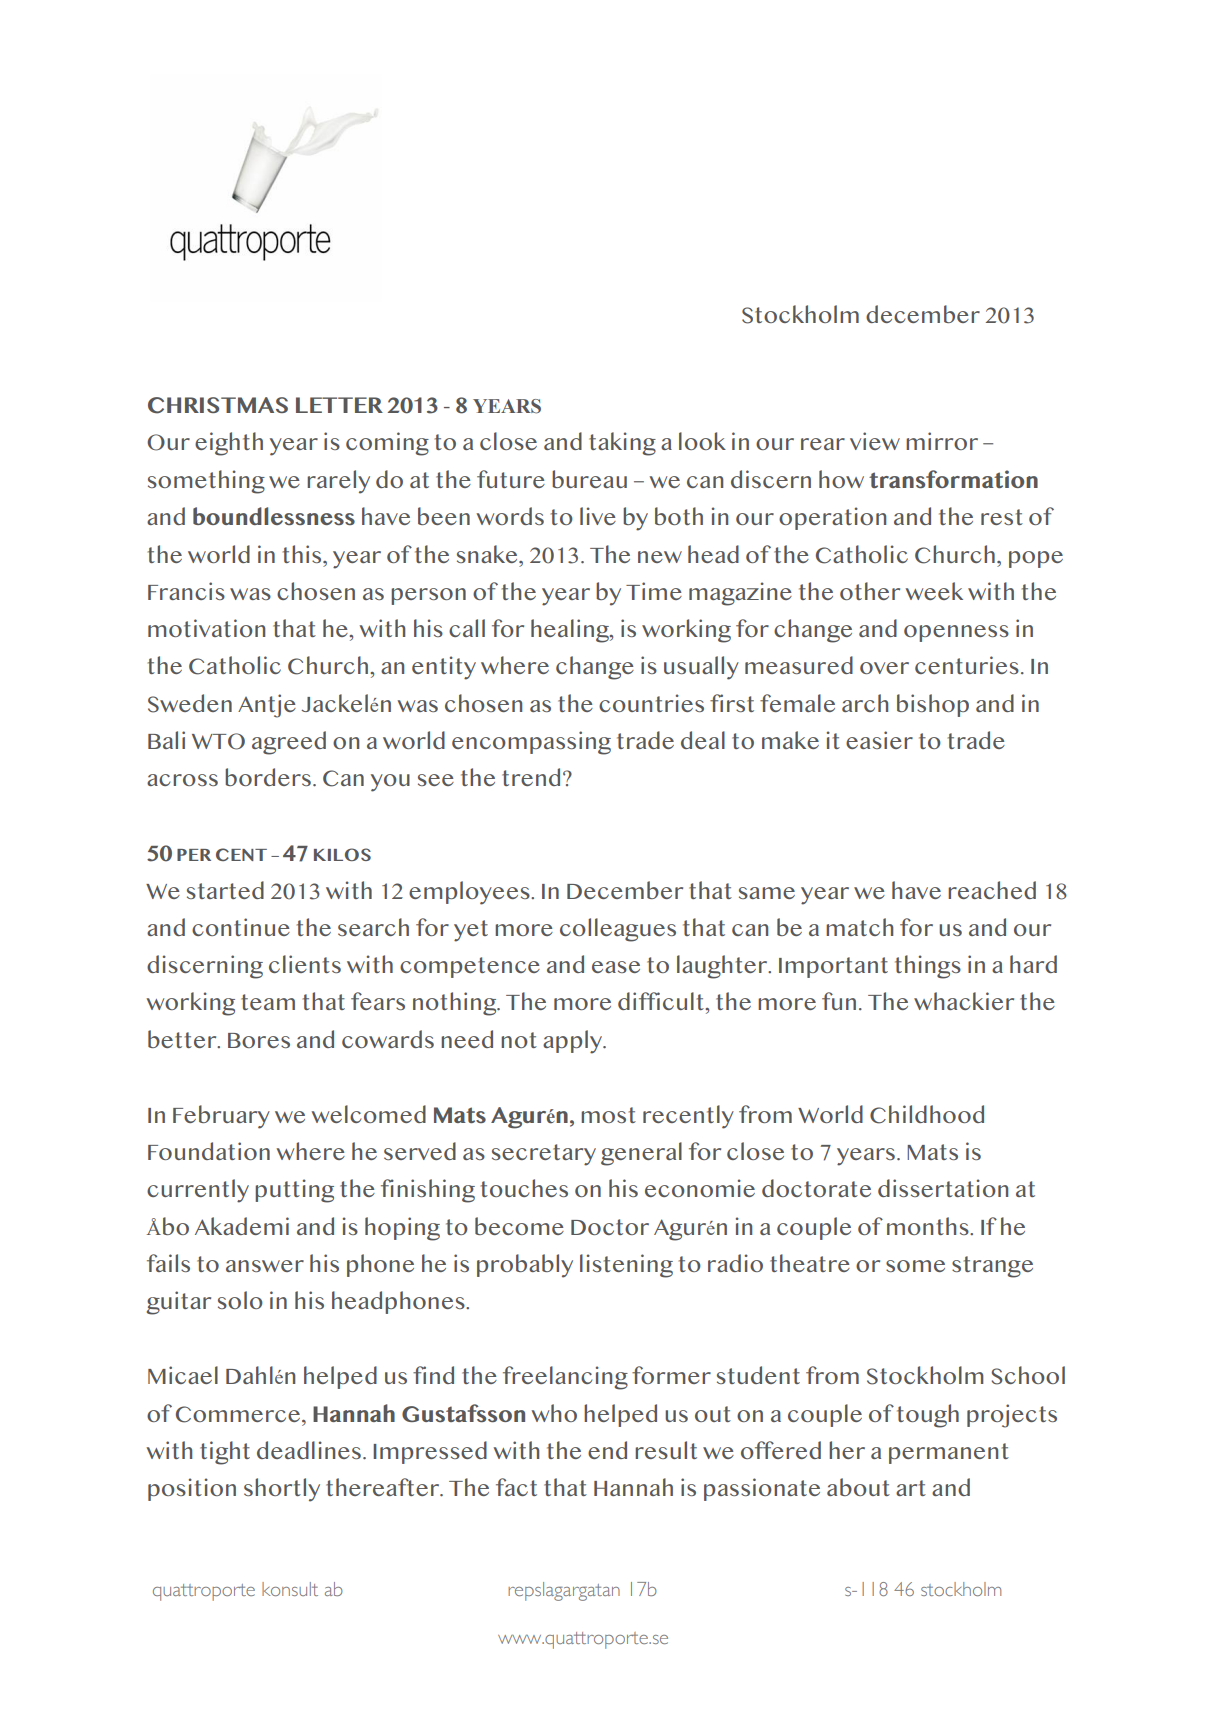  I want to click on taking, so click(622, 444).
